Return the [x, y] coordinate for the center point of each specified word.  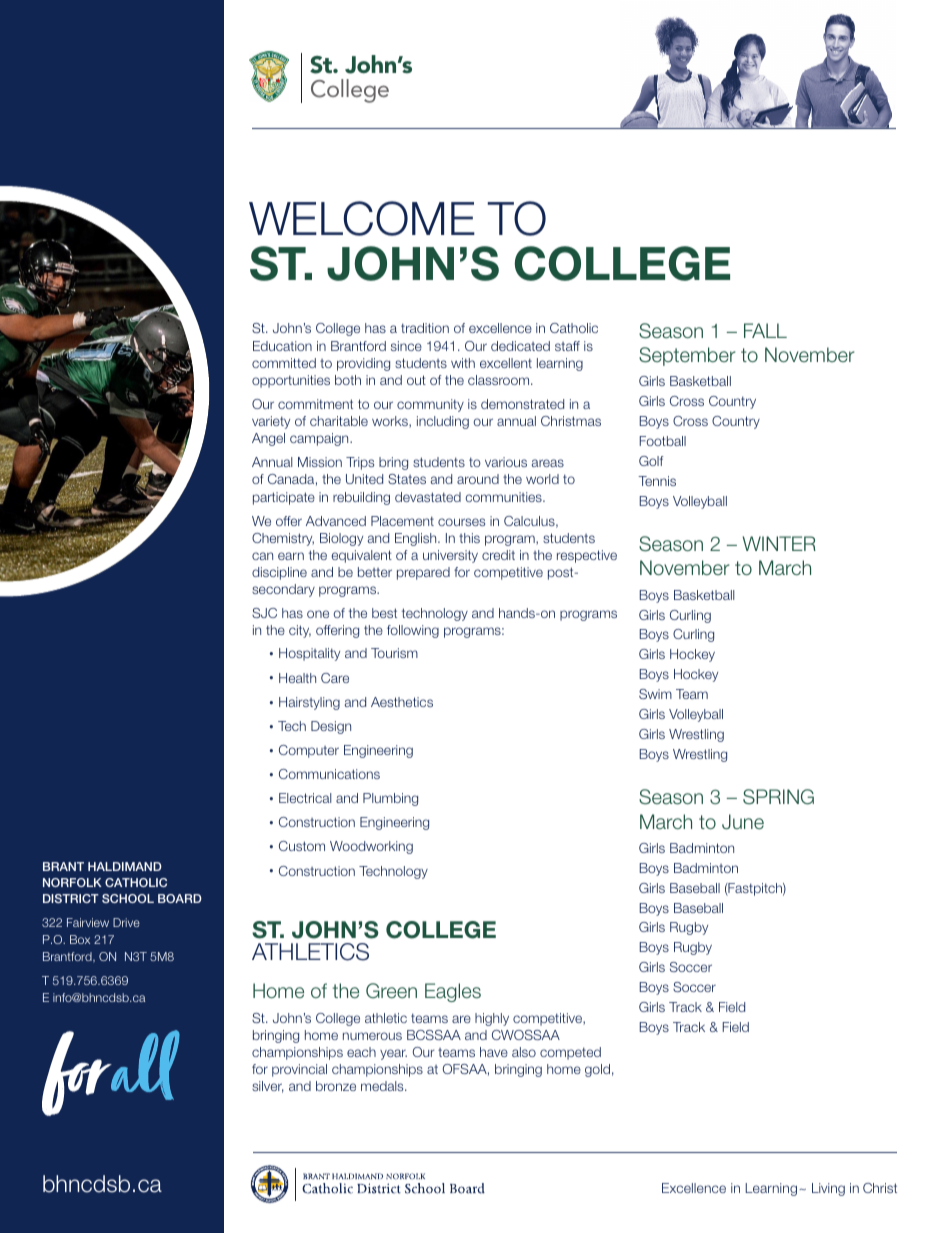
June [743, 822]
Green [391, 991]
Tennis [657, 481]
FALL [765, 330]
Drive [126, 922]
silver [268, 1087]
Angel [268, 439]
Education [282, 346]
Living [828, 1189]
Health [297, 678]
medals [383, 1086]
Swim [655, 694]
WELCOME [362, 218]
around [478, 479]
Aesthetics [402, 702]
